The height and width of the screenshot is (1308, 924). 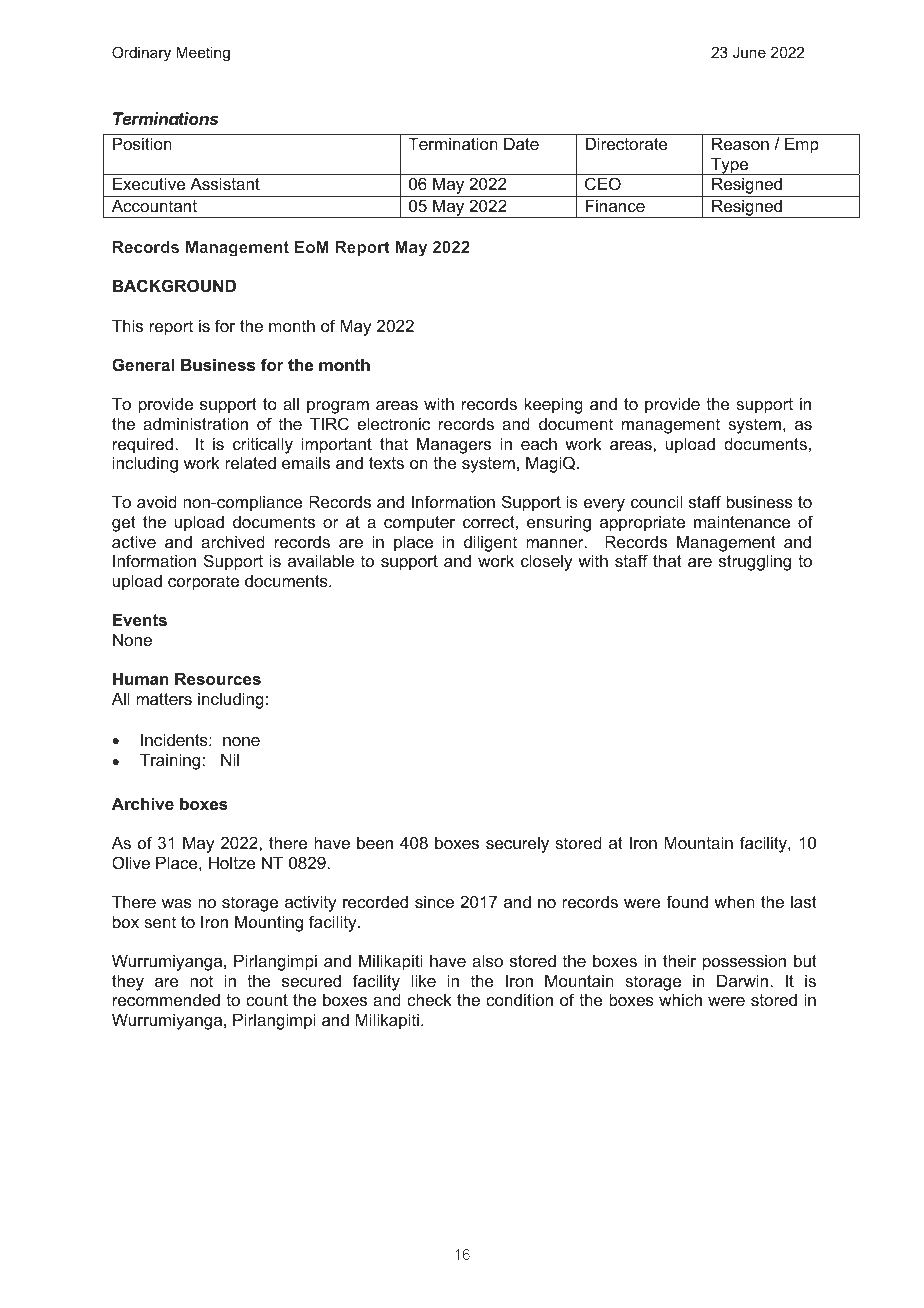 I want to click on Meeting, so click(x=203, y=54).
